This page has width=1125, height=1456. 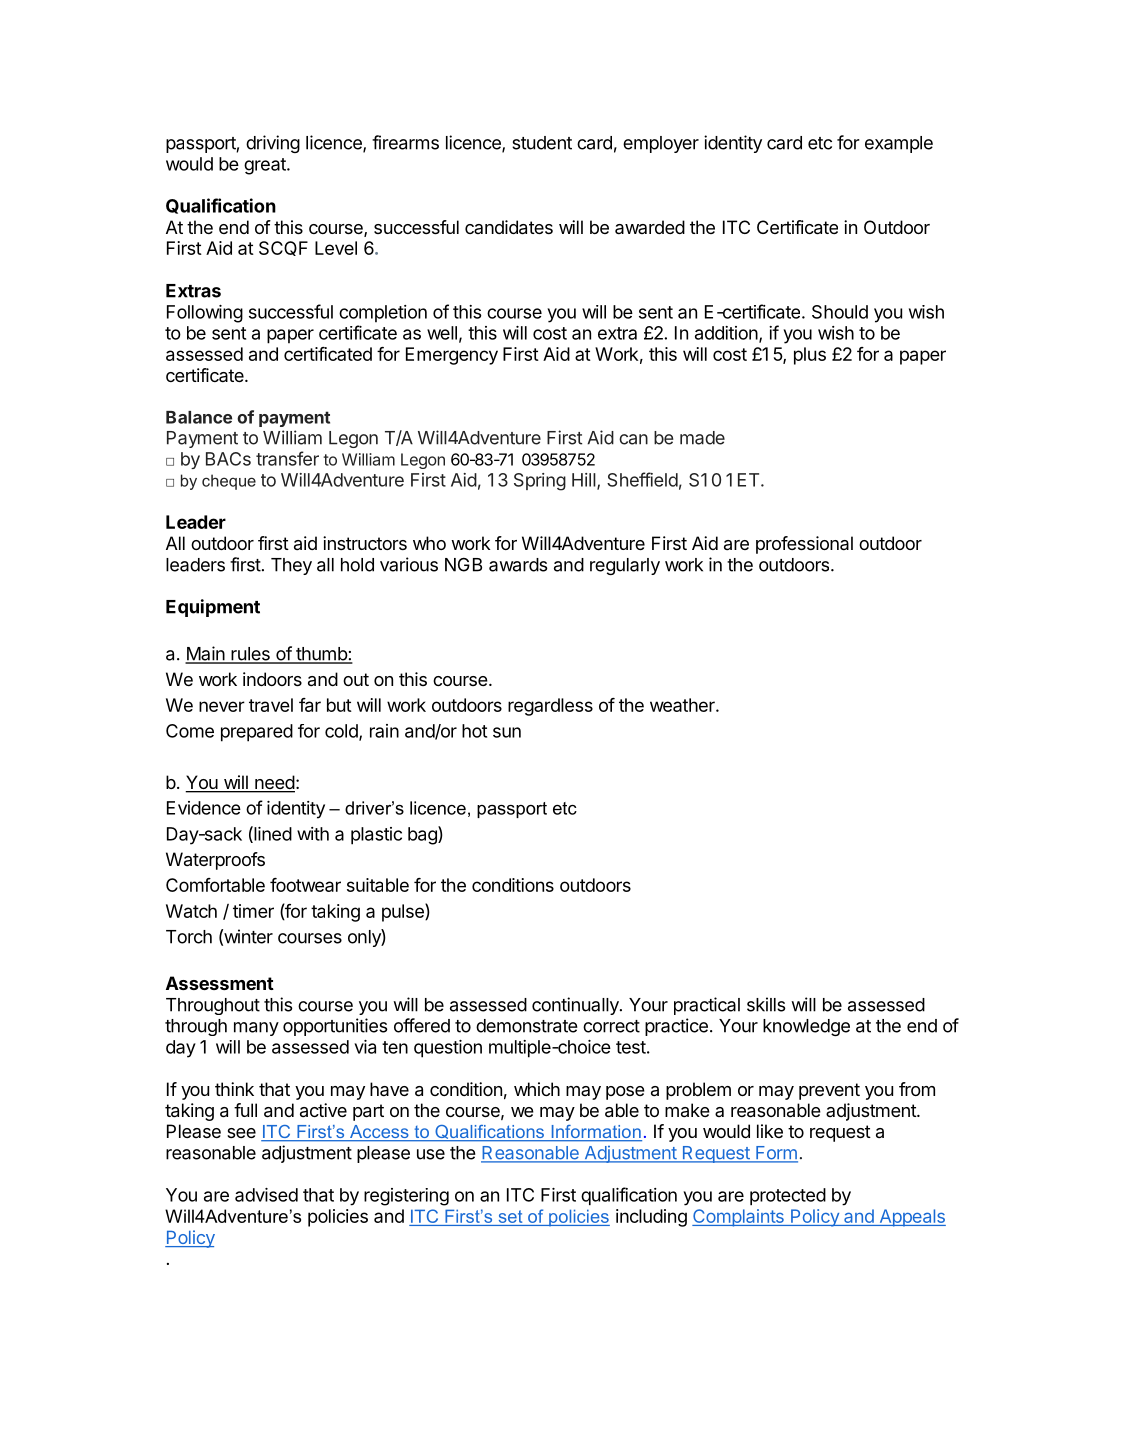 I want to click on Spring, so click(x=540, y=482).
